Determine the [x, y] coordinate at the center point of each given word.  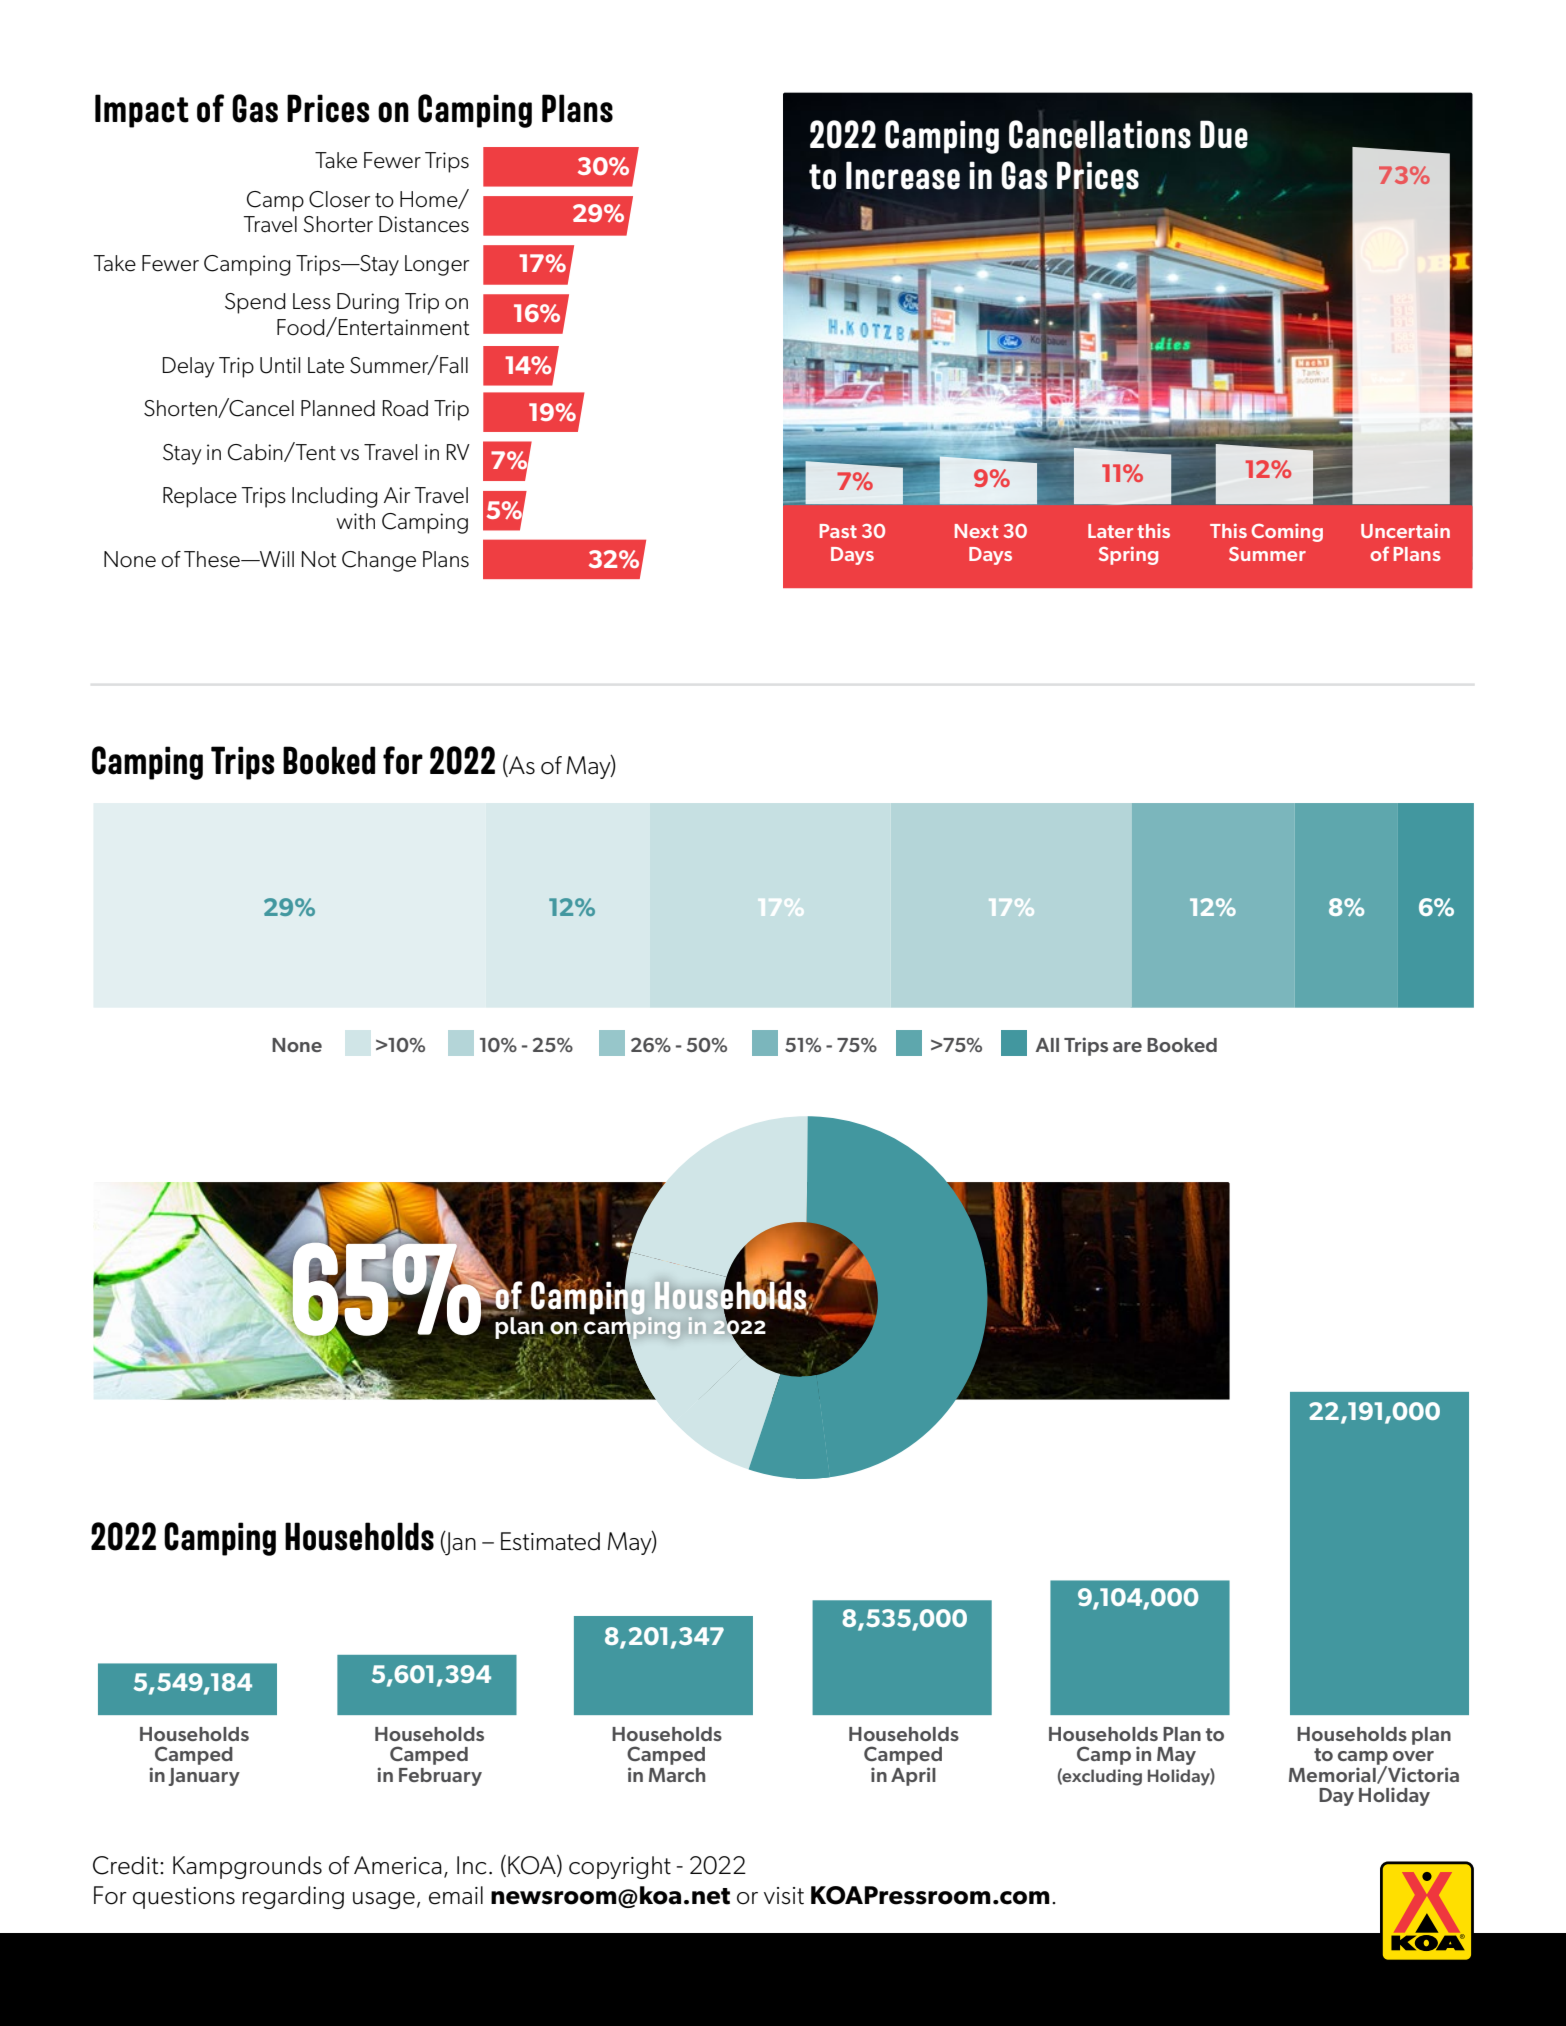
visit [784, 1896]
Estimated [550, 1541]
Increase [903, 175]
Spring [1128, 556]
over [1413, 1756]
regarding [293, 1897]
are [1127, 1047]
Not [319, 559]
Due [1224, 134]
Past [838, 531]
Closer [339, 199]
